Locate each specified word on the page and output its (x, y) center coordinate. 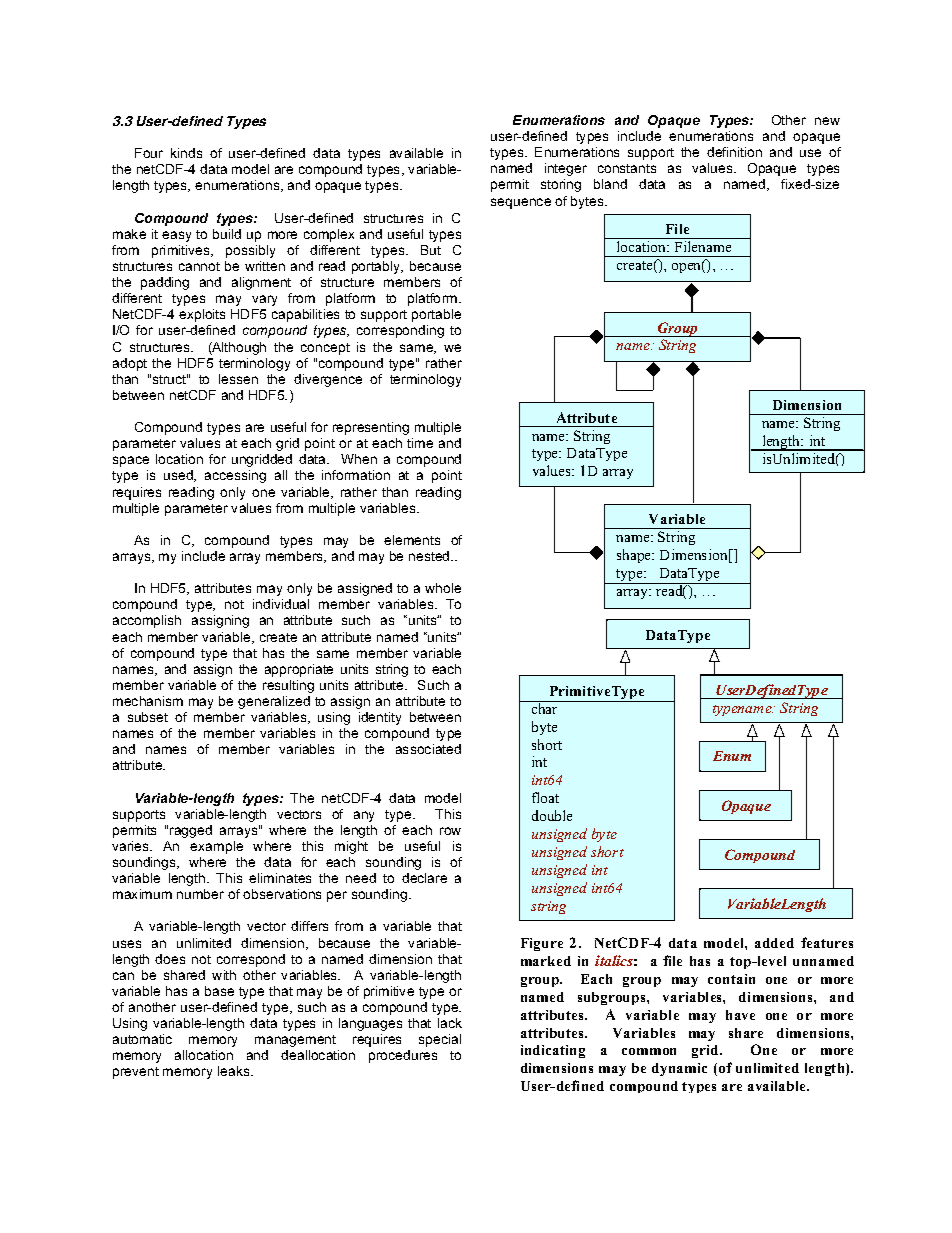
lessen (238, 379)
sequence (521, 203)
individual (281, 604)
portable (436, 315)
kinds (186, 153)
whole (443, 588)
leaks (235, 1071)
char (544, 707)
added (774, 943)
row (450, 831)
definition (734, 152)
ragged (191, 831)
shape (635, 556)
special (440, 1040)
